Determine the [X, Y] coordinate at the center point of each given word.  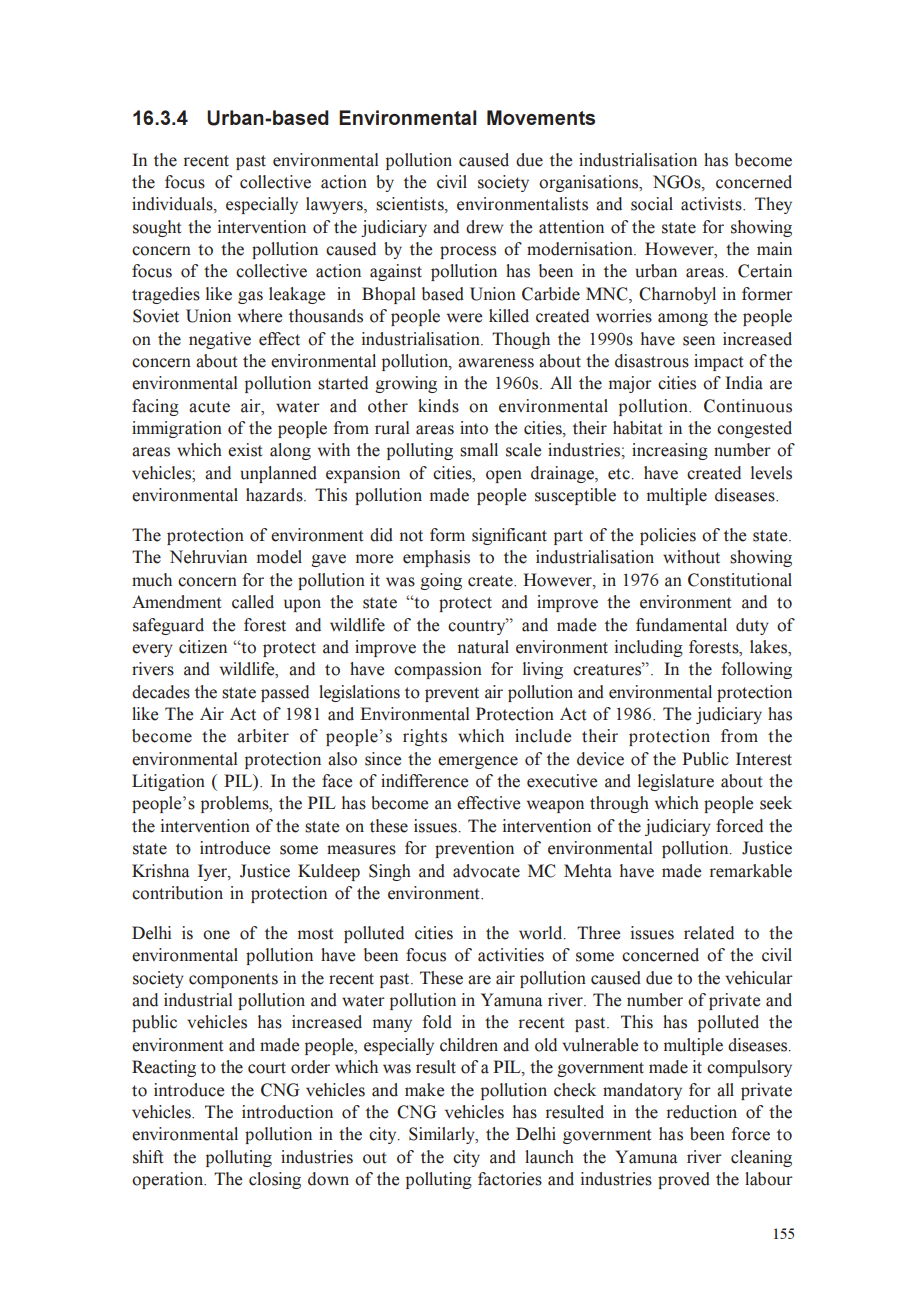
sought [157, 228]
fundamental [681, 625]
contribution [177, 893]
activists [712, 204]
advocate [486, 871]
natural [483, 647]
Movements [541, 117]
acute [209, 407]
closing [275, 1180]
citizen [203, 647]
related [709, 933]
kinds [438, 406]
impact [718, 362]
